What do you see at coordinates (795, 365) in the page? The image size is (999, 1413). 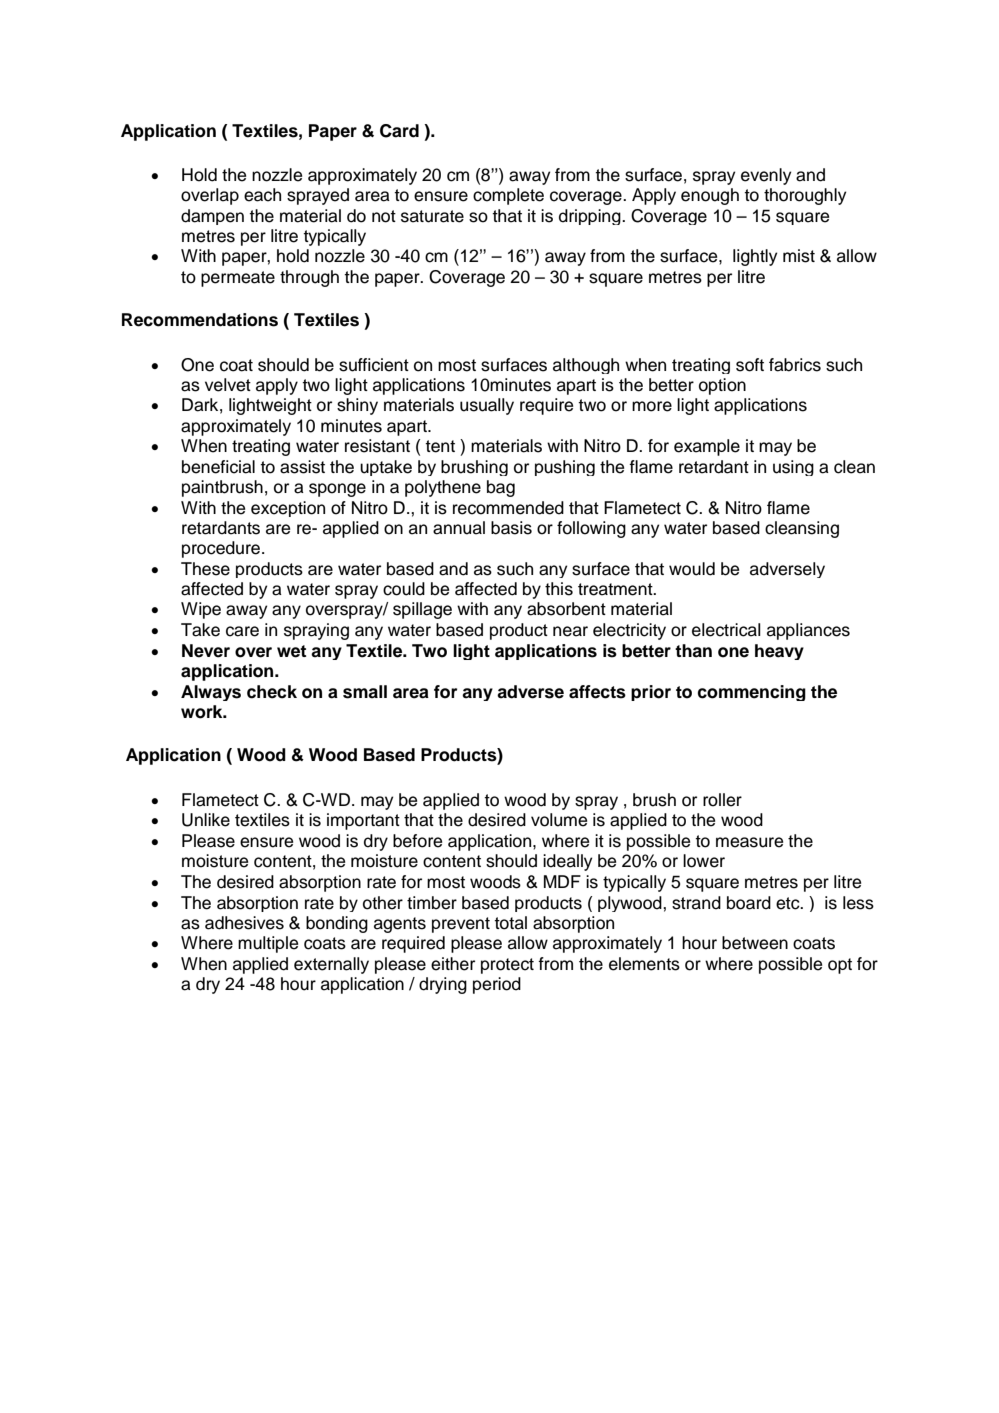 I see `fabrics` at bounding box center [795, 365].
